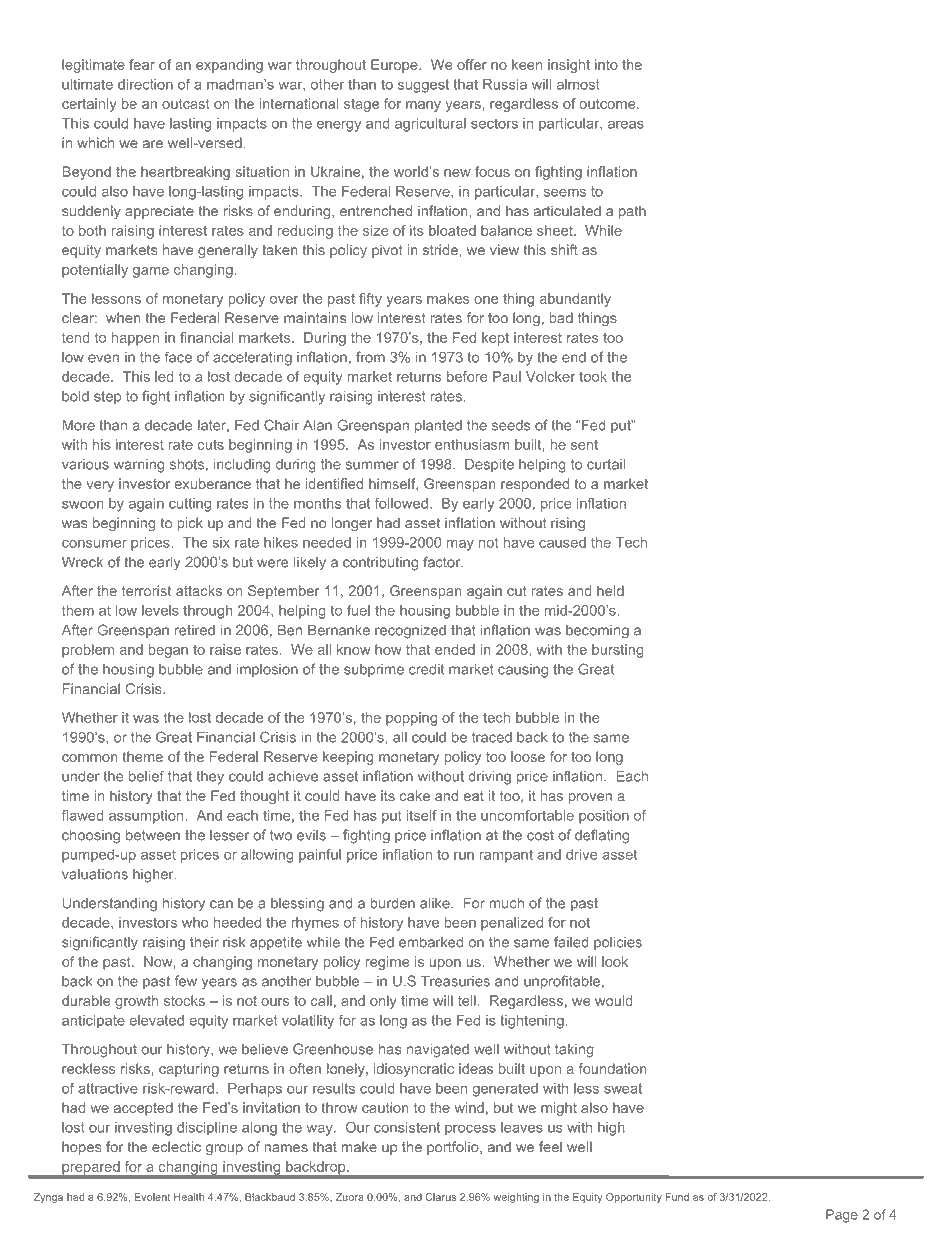 This document has height=1233, width=952. I want to click on began, so click(168, 651).
